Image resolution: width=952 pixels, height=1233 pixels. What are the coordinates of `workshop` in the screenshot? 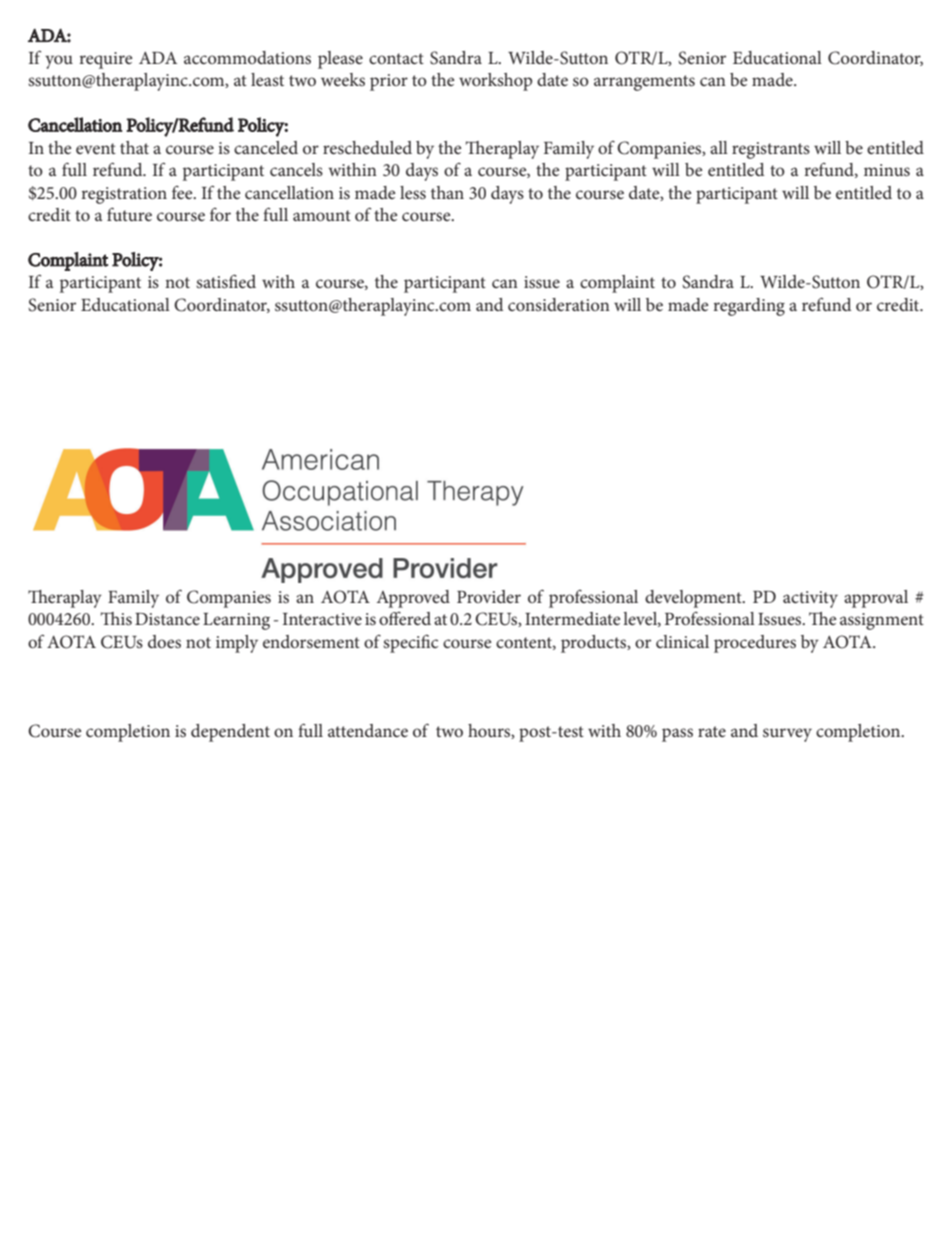 It's located at (495, 82).
